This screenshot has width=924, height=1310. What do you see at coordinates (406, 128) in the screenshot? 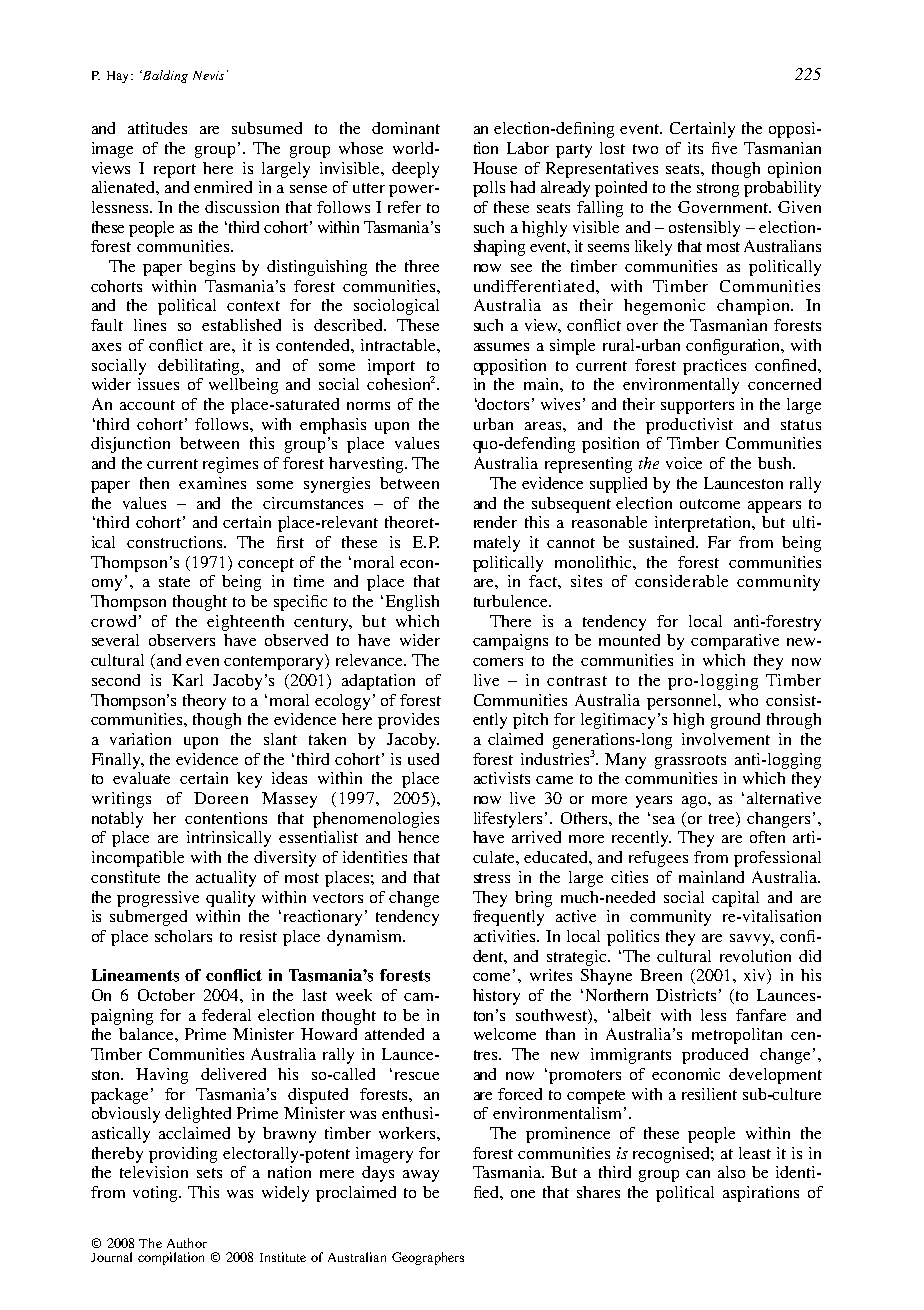
I see `dominant` at bounding box center [406, 128].
